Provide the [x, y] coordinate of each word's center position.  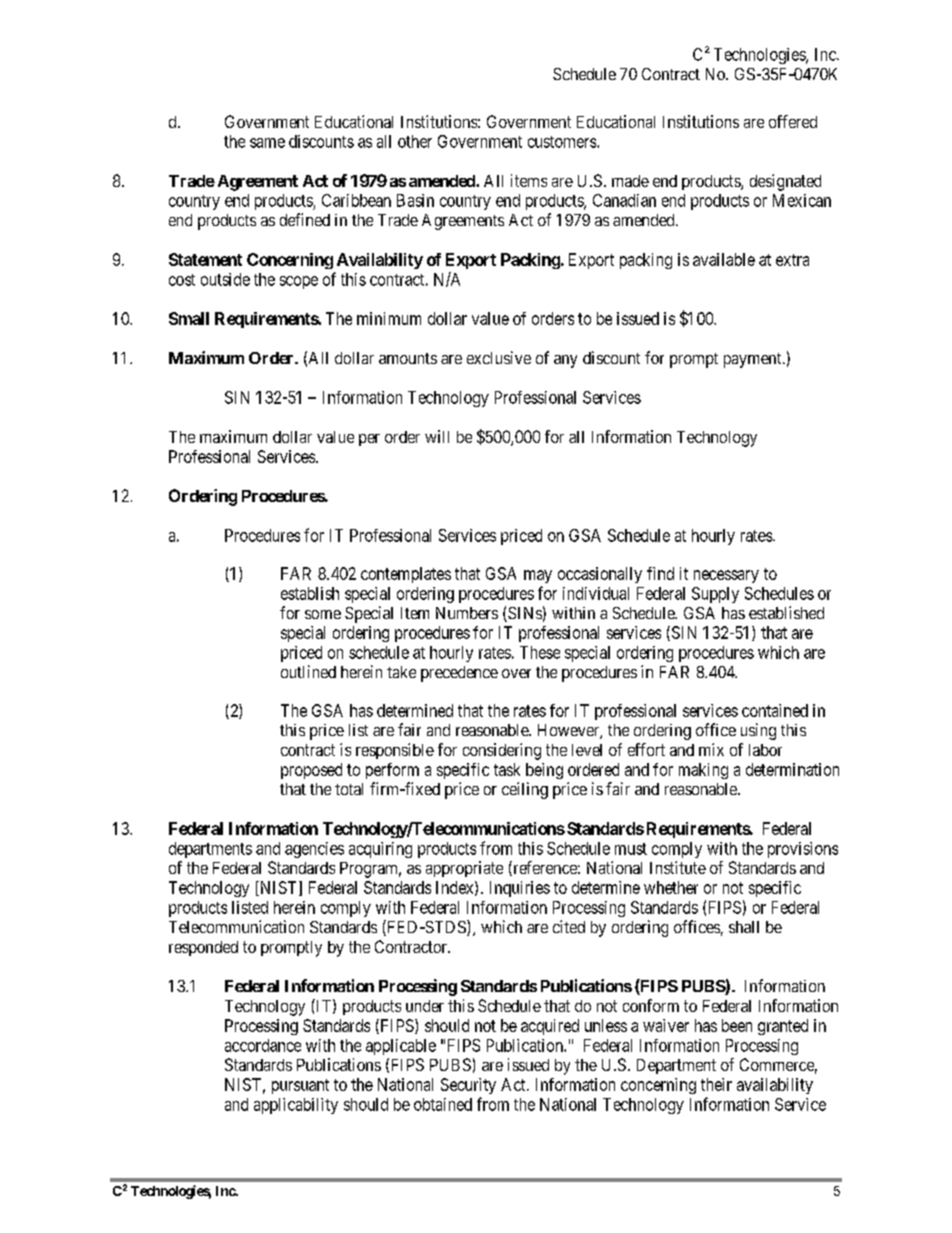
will [437, 436]
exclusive [499, 357]
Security [468, 1086]
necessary [726, 576]
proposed [311, 771]
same [267, 143]
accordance [263, 1045]
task [507, 769]
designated [785, 182]
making [703, 771]
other [415, 141]
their [716, 1084]
